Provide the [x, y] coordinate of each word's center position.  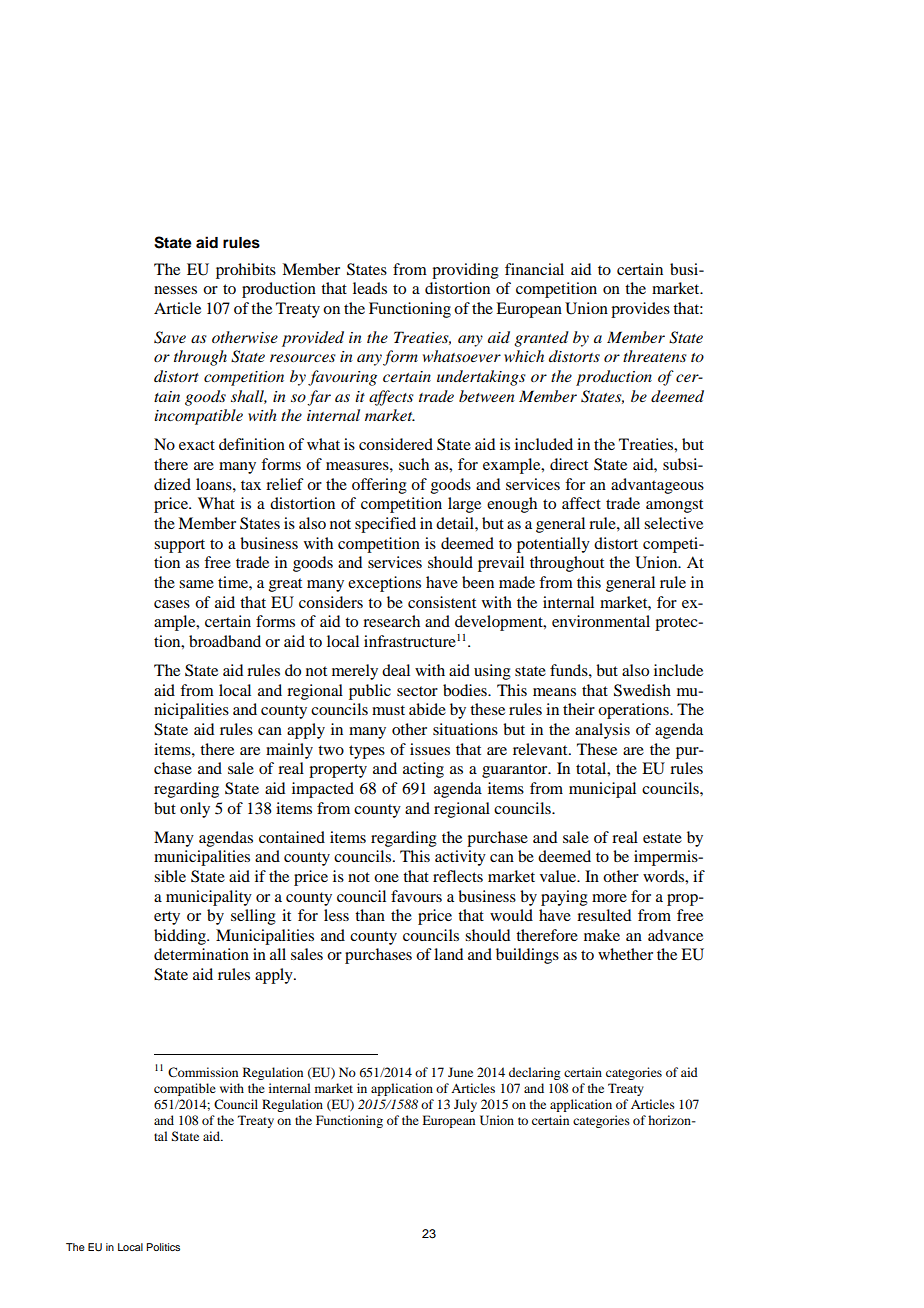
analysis [602, 731]
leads [370, 288]
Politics [163, 1247]
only [195, 810]
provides [640, 310]
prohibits [246, 271]
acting [423, 770]
